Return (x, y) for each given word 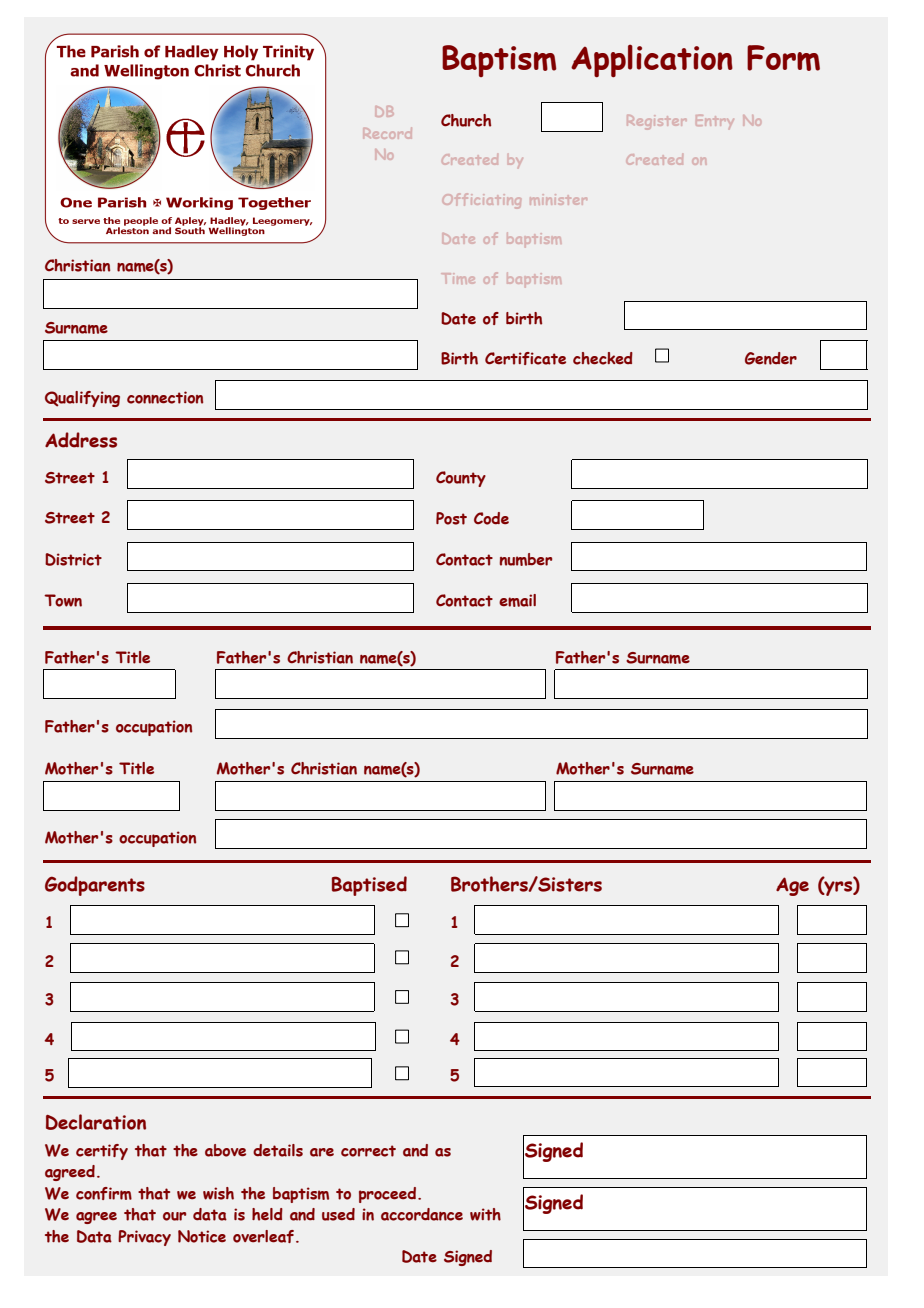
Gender (771, 358)
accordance (422, 1214)
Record (388, 133)
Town (63, 600)
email (517, 600)
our (174, 1216)
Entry (715, 122)
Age (792, 886)
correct (368, 1151)
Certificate (525, 358)
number (526, 559)
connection (165, 397)
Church (466, 120)
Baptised (369, 886)
